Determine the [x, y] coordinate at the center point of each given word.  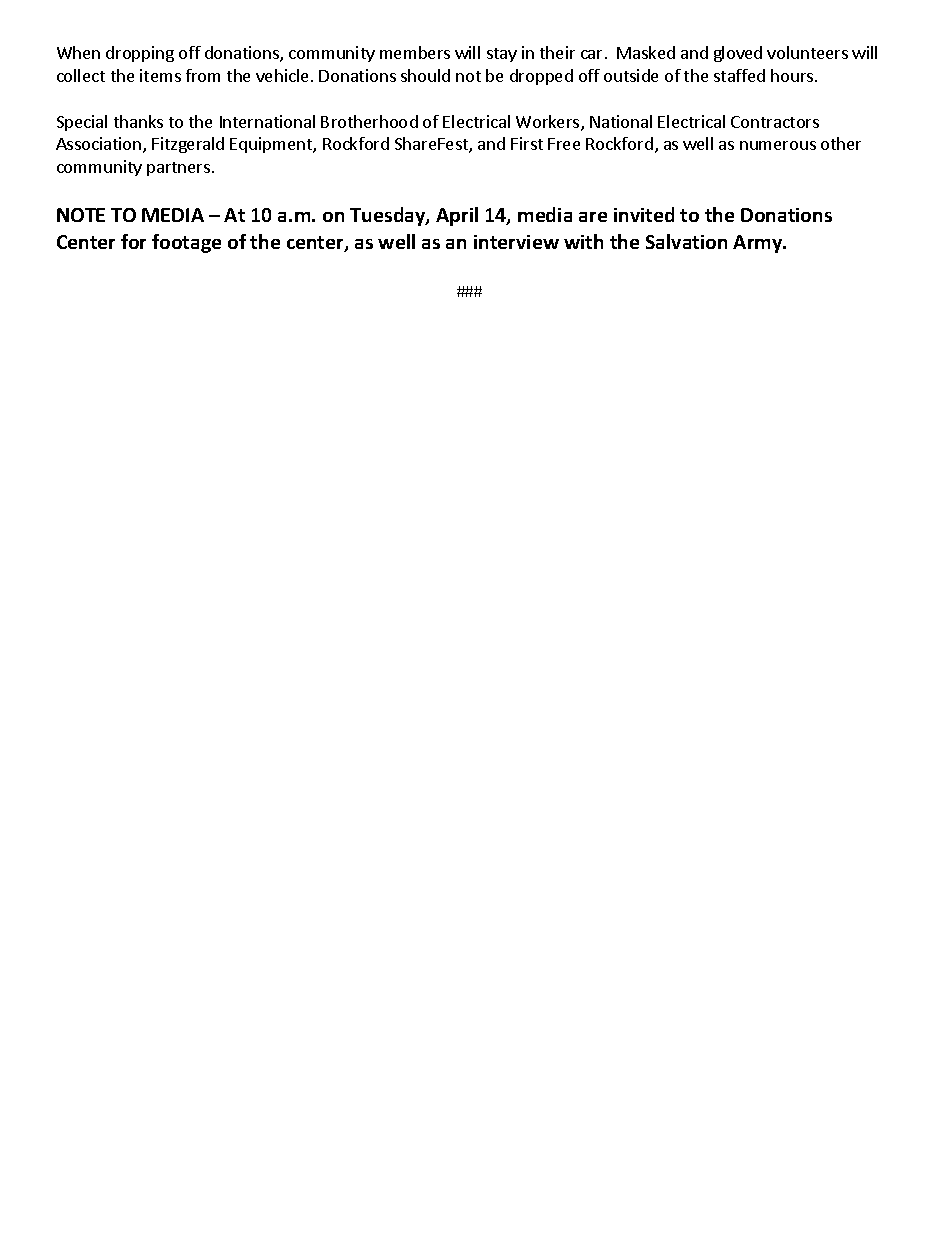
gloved [738, 54]
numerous [778, 145]
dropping [140, 54]
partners [180, 169]
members [415, 52]
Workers [549, 123]
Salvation [686, 241]
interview [516, 242]
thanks [138, 121]
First [527, 143]
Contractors [775, 122]
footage [186, 243]
